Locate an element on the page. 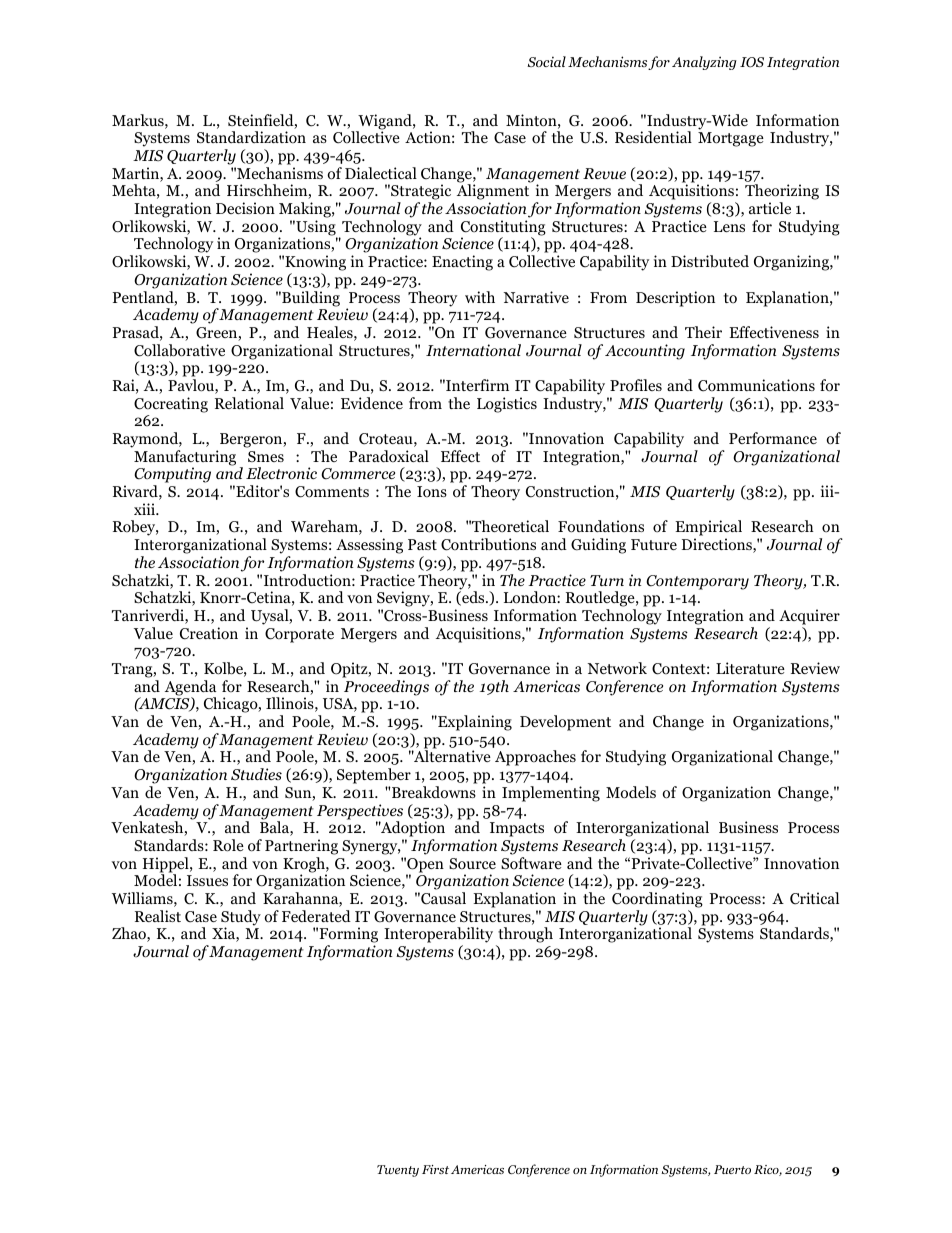 Image resolution: width=952 pixels, height=1233 pixels. IOS is located at coordinates (752, 62).
